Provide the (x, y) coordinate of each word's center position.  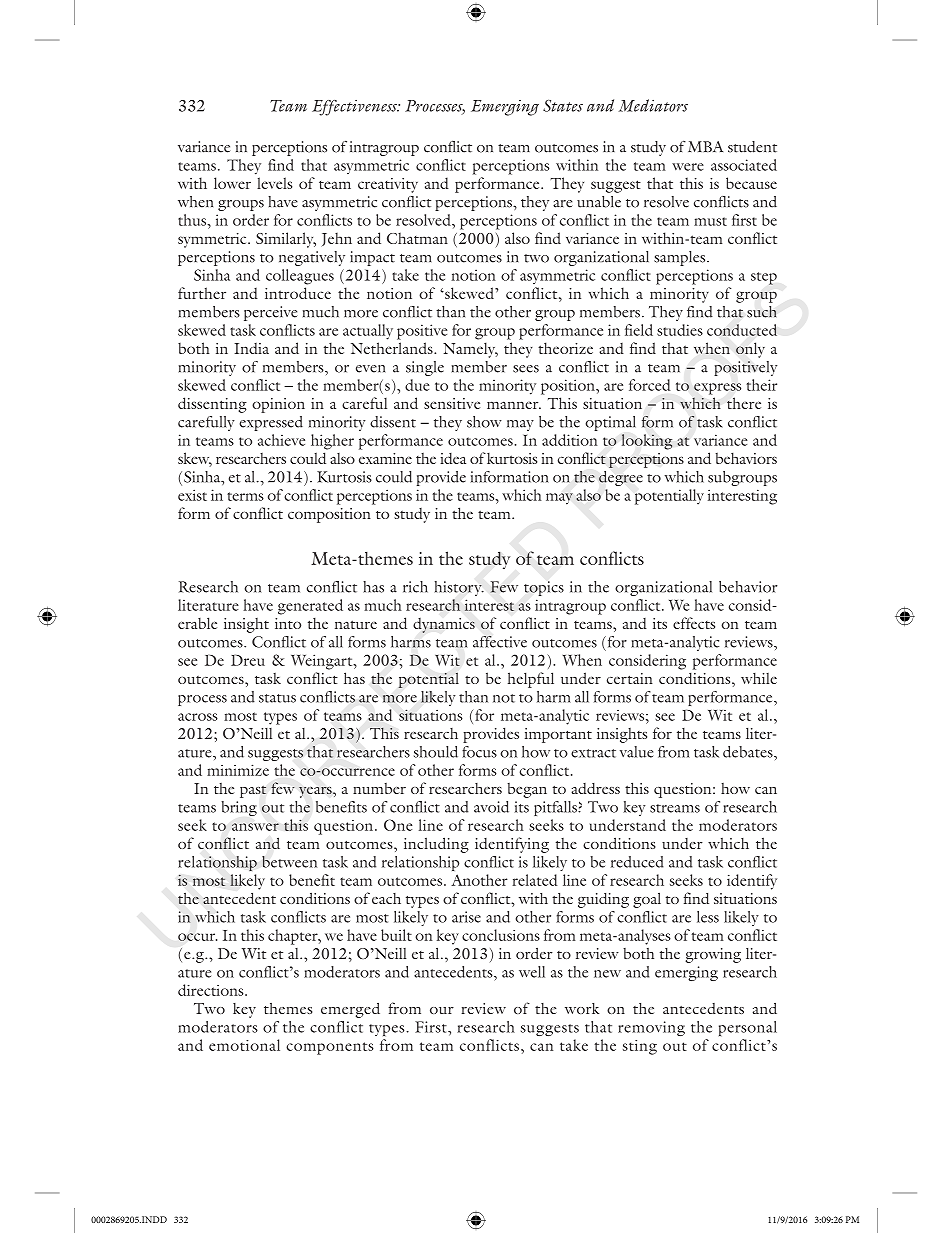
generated (310, 607)
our (442, 1010)
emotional (244, 1045)
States (563, 106)
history (459, 588)
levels (274, 183)
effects (694, 623)
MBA (705, 146)
